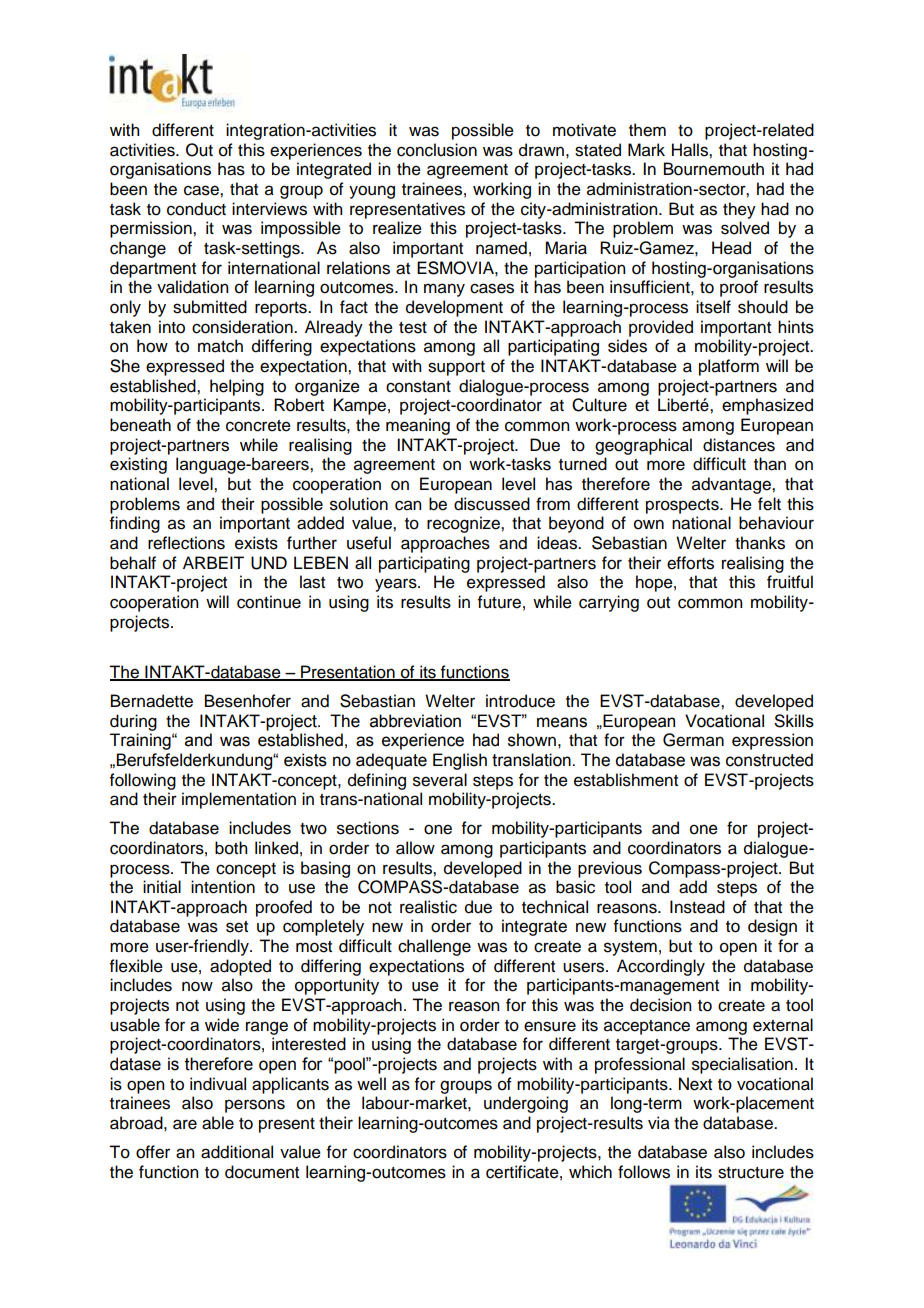 The height and width of the screenshot is (1308, 924). I want to click on Bernadette, so click(152, 701).
